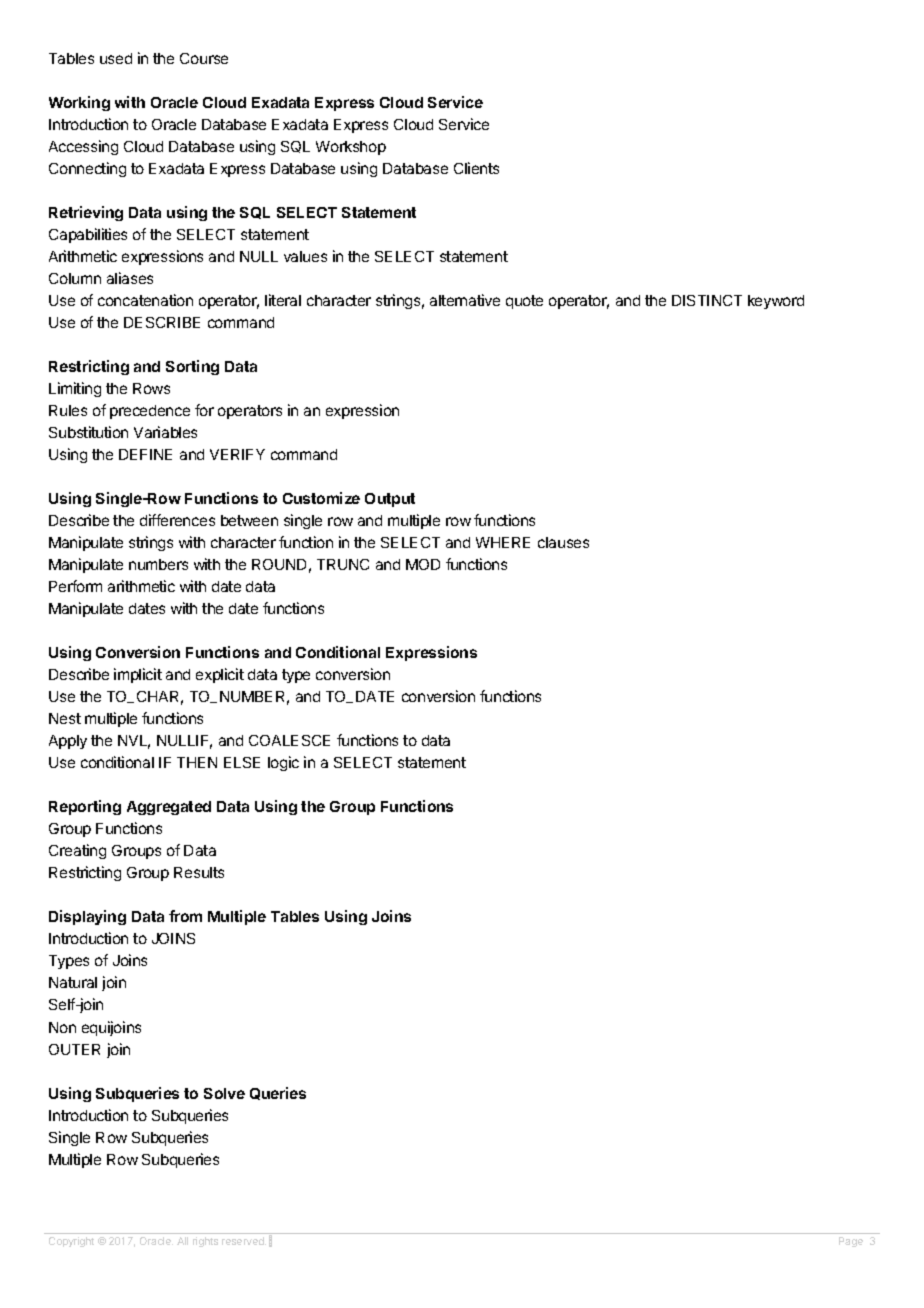  What do you see at coordinates (182, 1241) in the screenshot?
I see `All` at bounding box center [182, 1241].
